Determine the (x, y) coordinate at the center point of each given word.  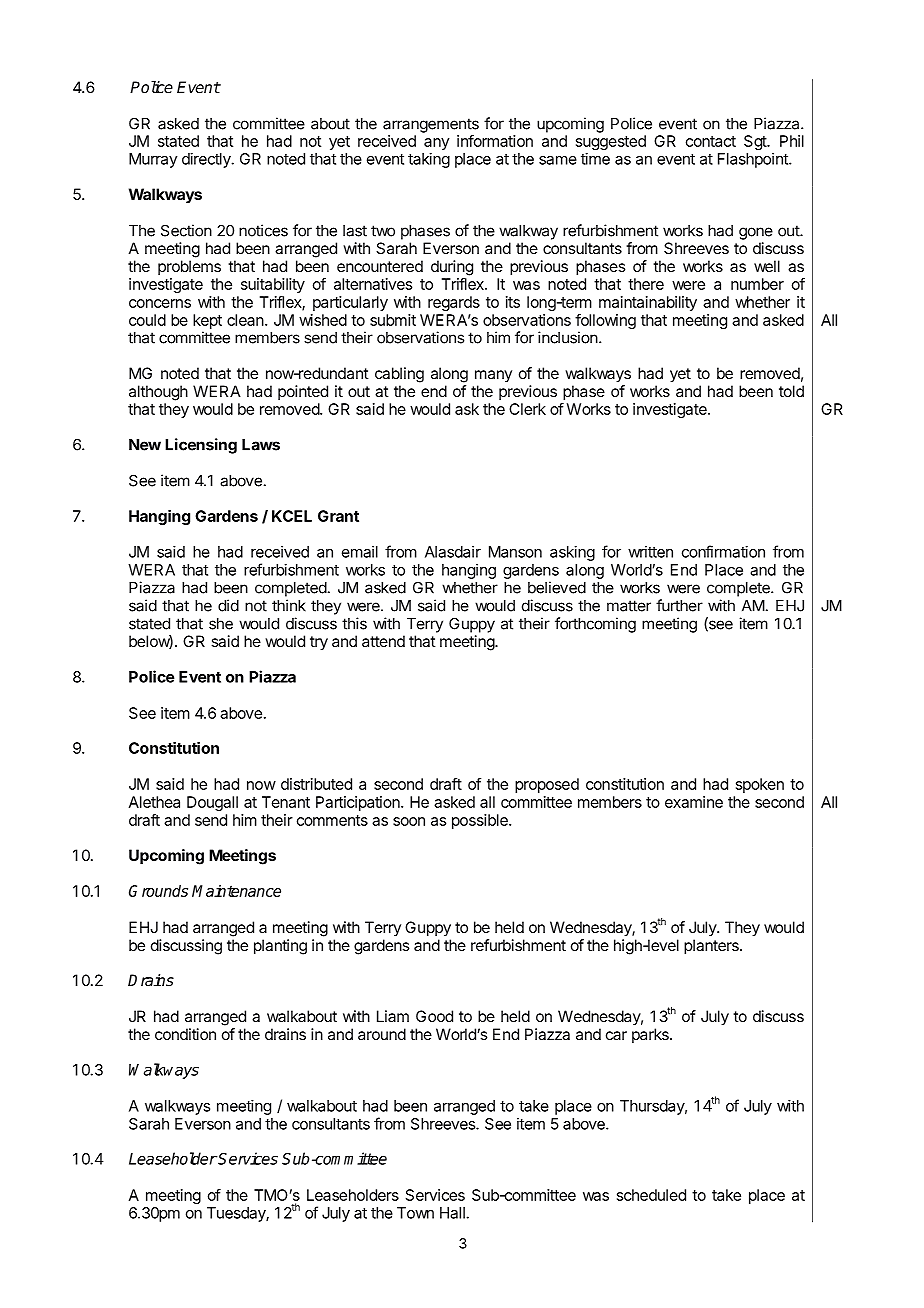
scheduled (651, 1195)
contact (711, 141)
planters (712, 947)
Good (434, 1016)
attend (383, 641)
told (791, 391)
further (679, 605)
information (495, 141)
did (228, 605)
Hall (452, 1213)
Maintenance (236, 891)
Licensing (201, 446)
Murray (153, 160)
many (493, 376)
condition (185, 1034)
